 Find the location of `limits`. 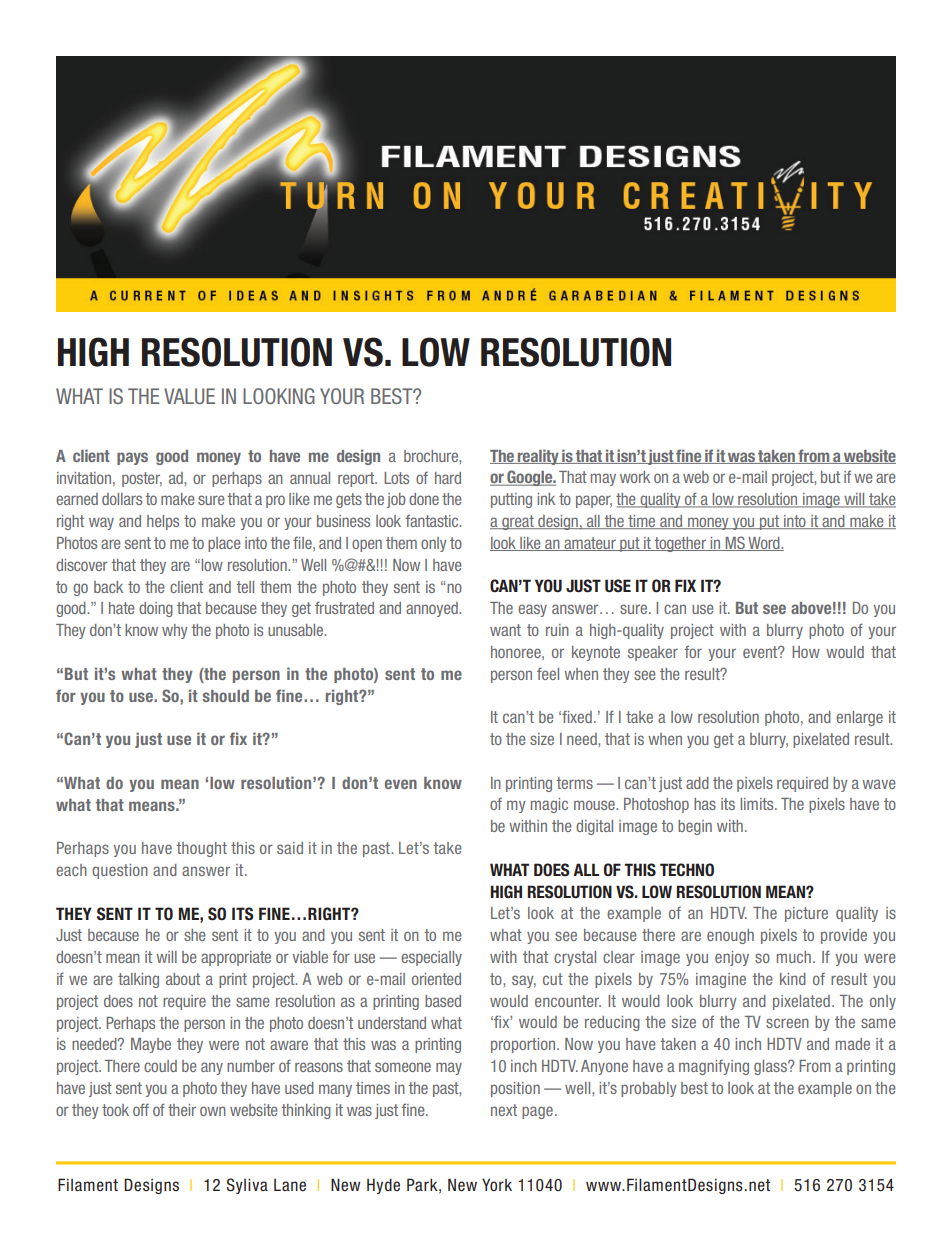

limits is located at coordinates (758, 804).
